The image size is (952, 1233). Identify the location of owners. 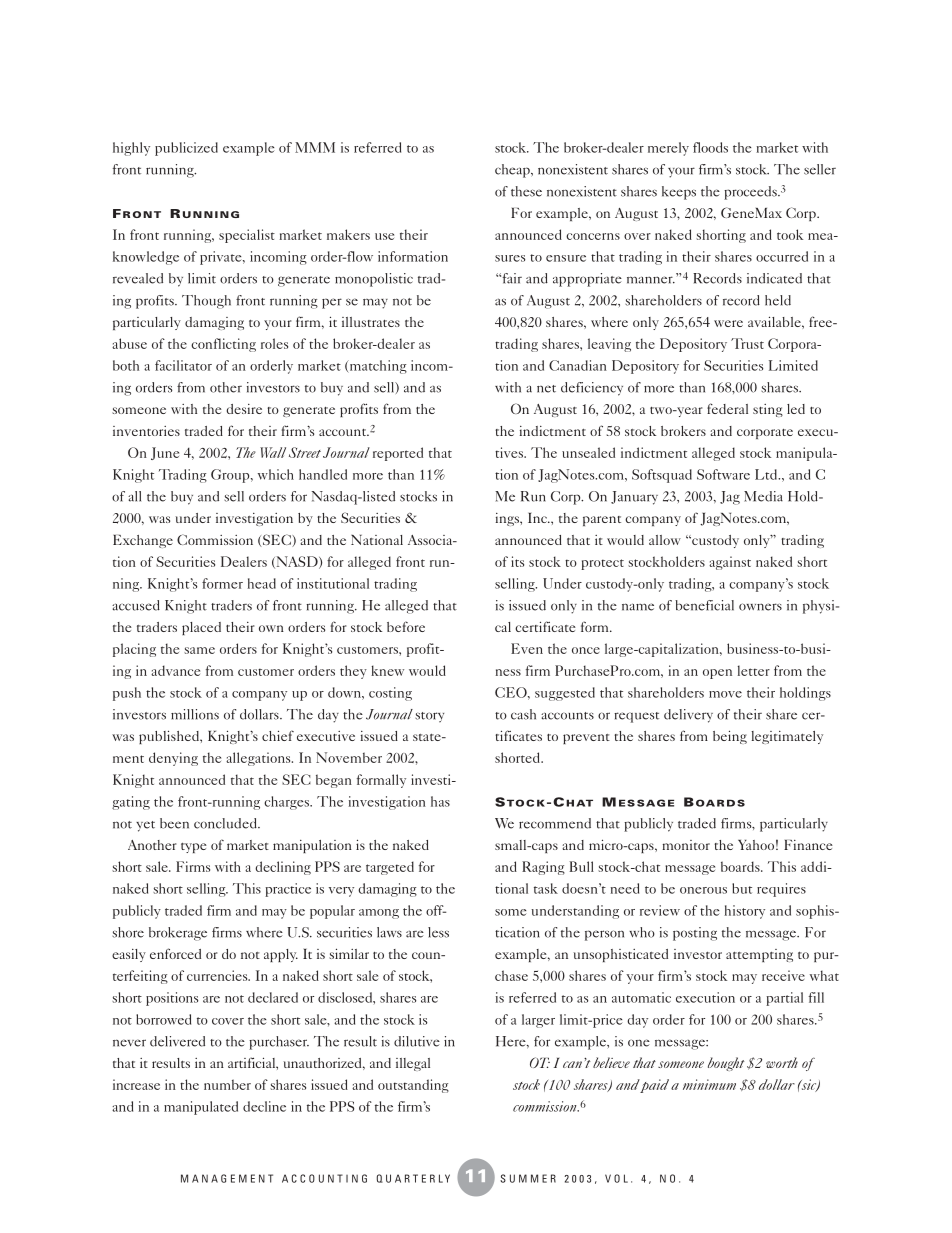
(760, 607).
